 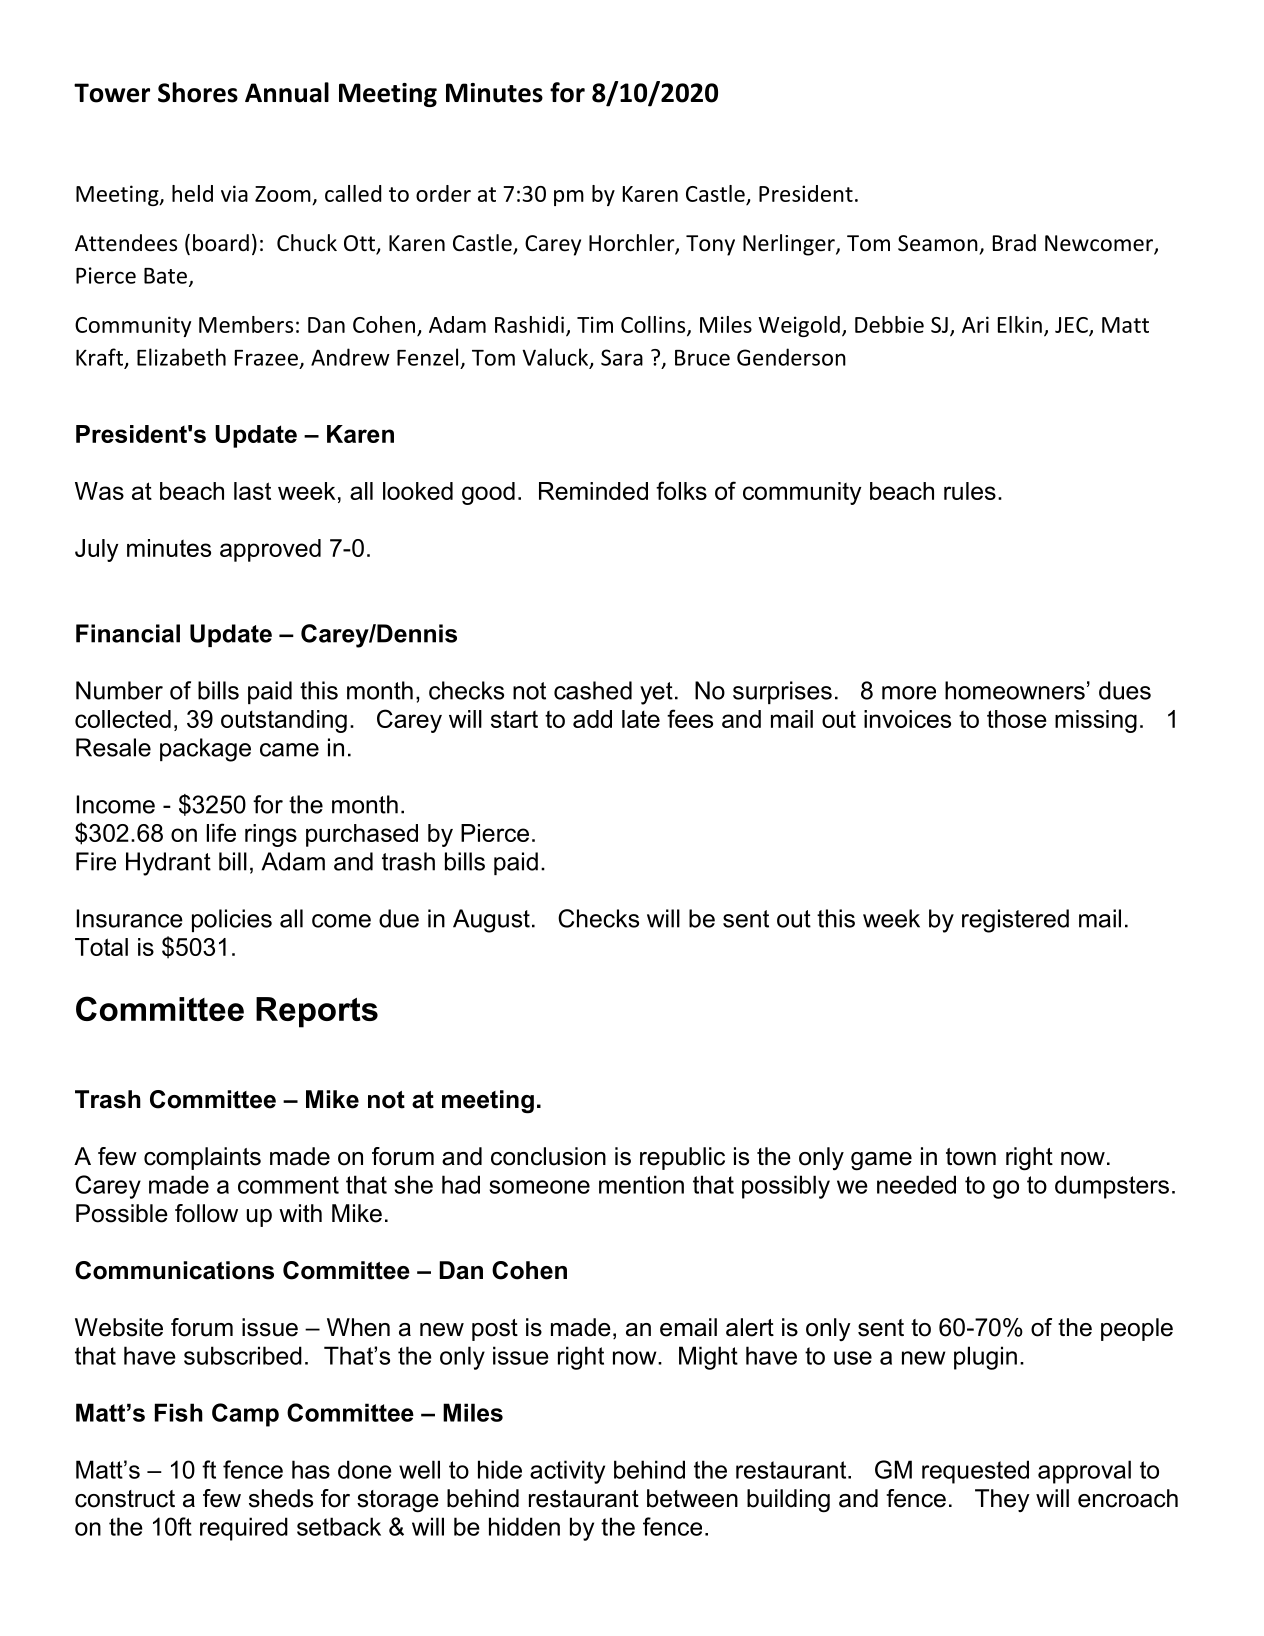 I want to click on Tony, so click(x=710, y=245).
